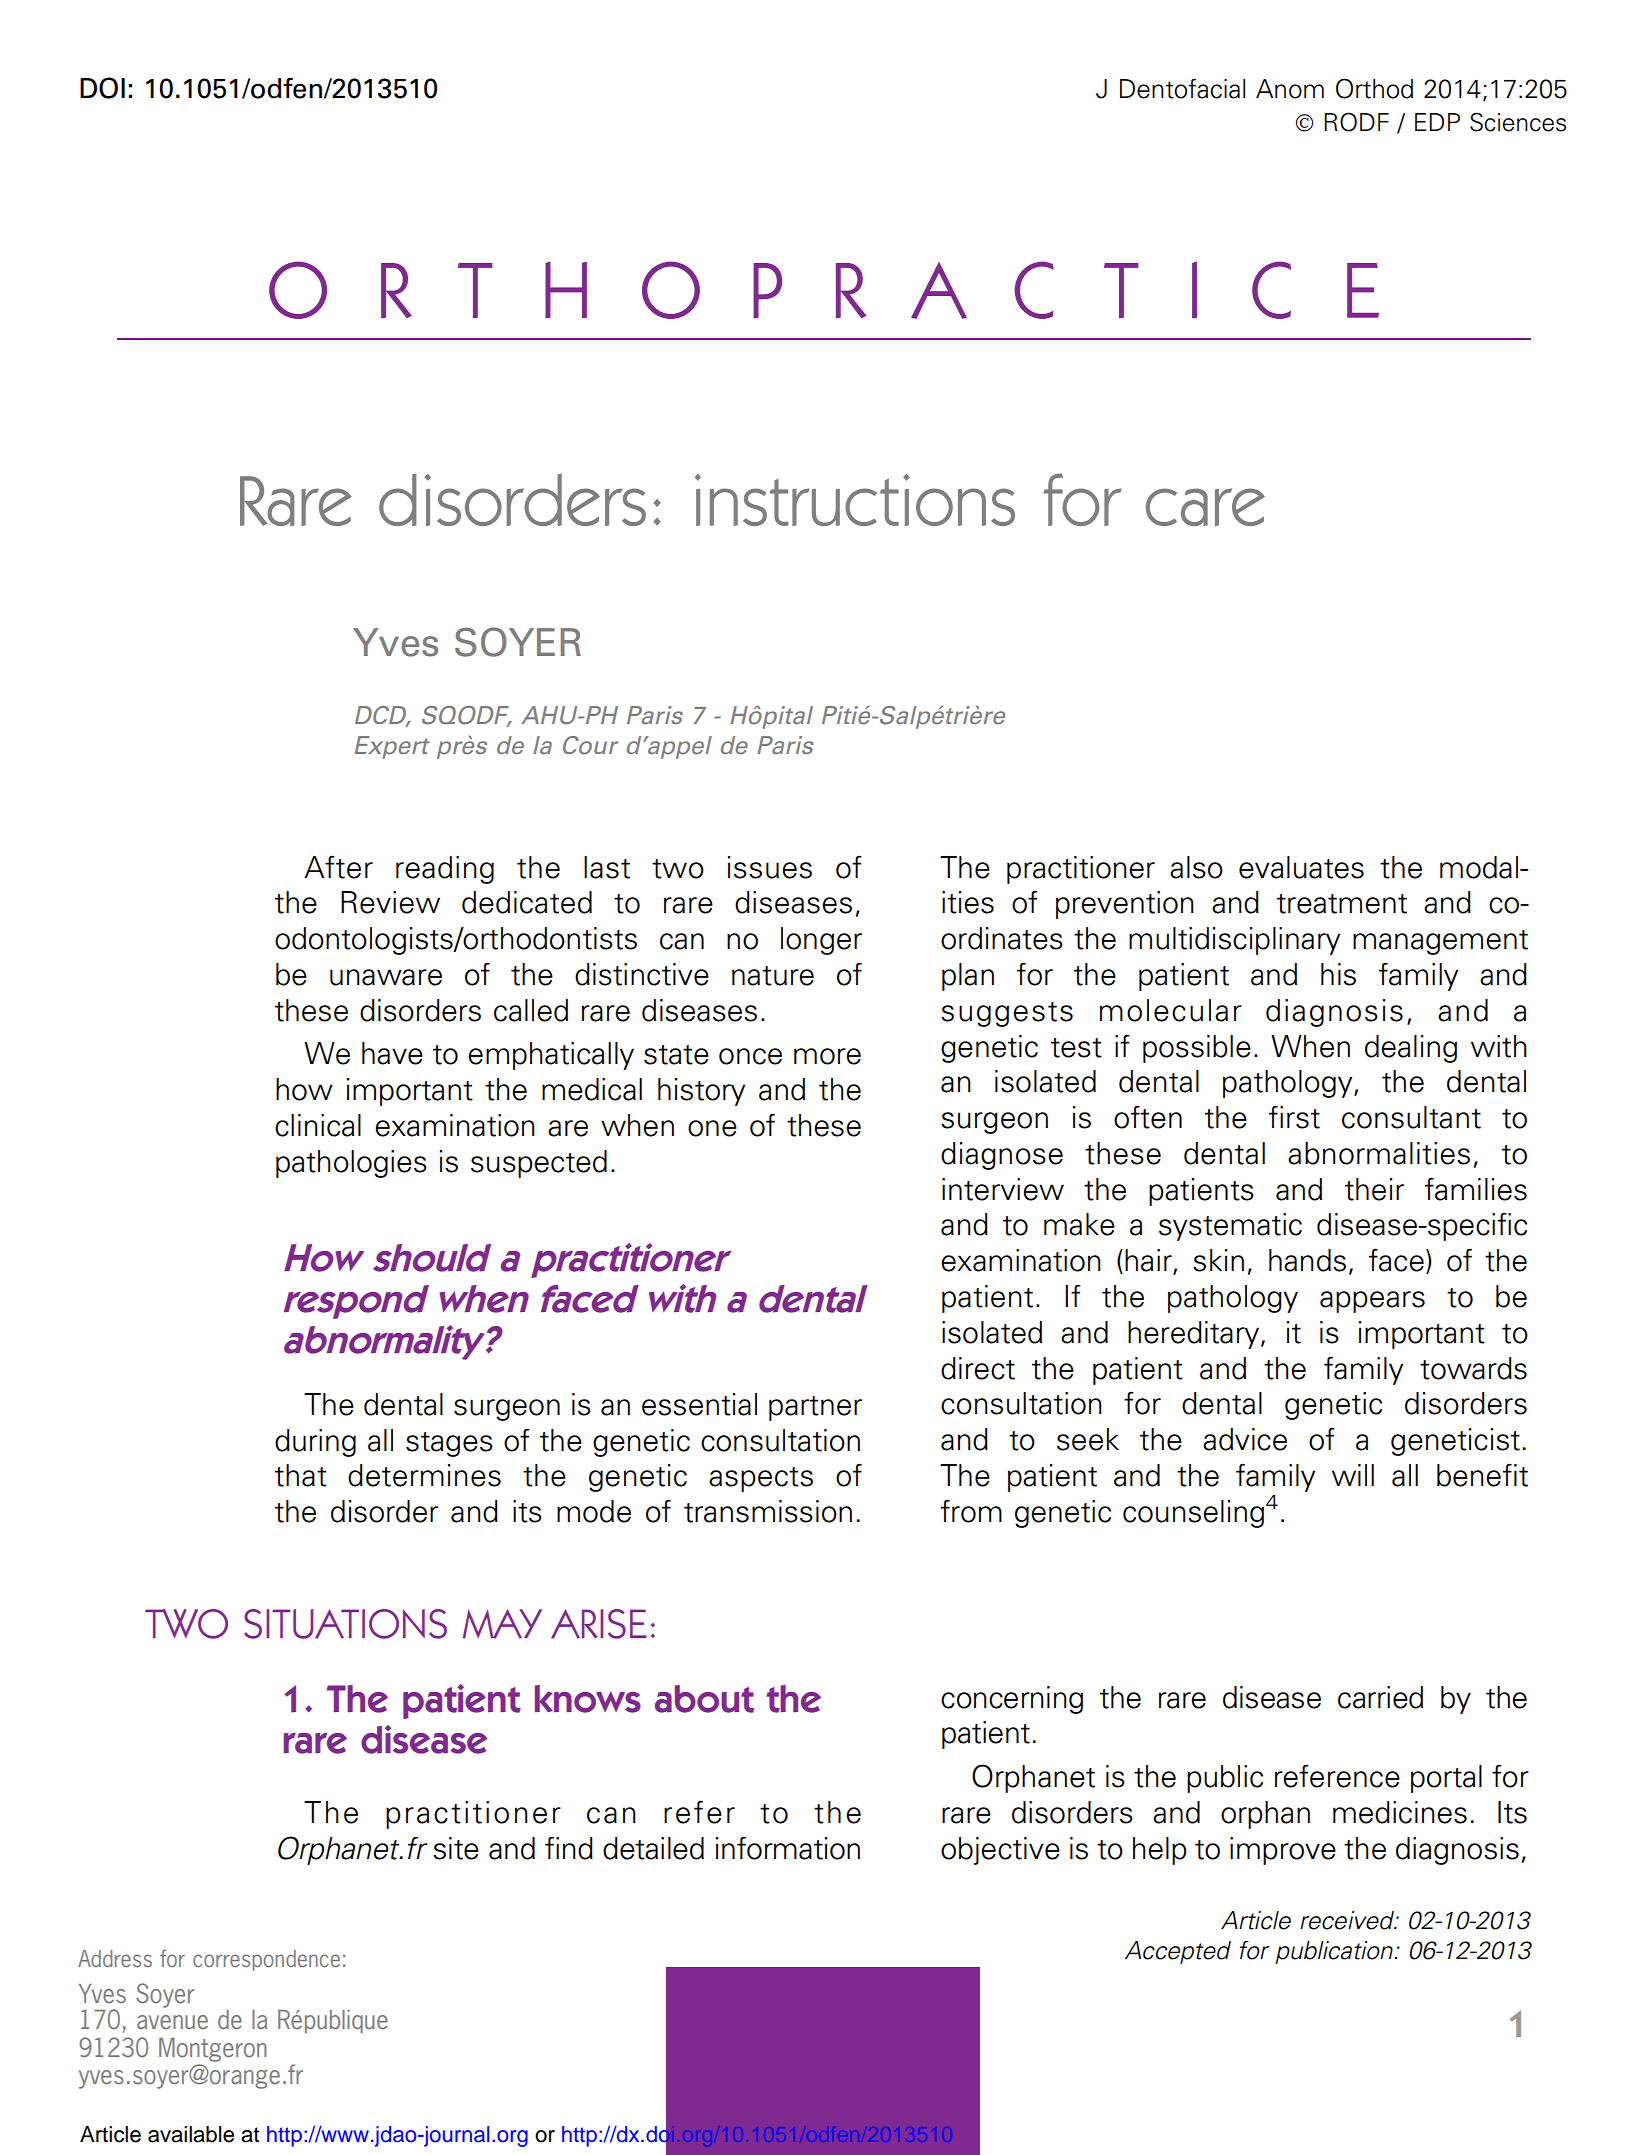 This image has width=1646, height=2155. I want to click on partner, so click(815, 1408).
